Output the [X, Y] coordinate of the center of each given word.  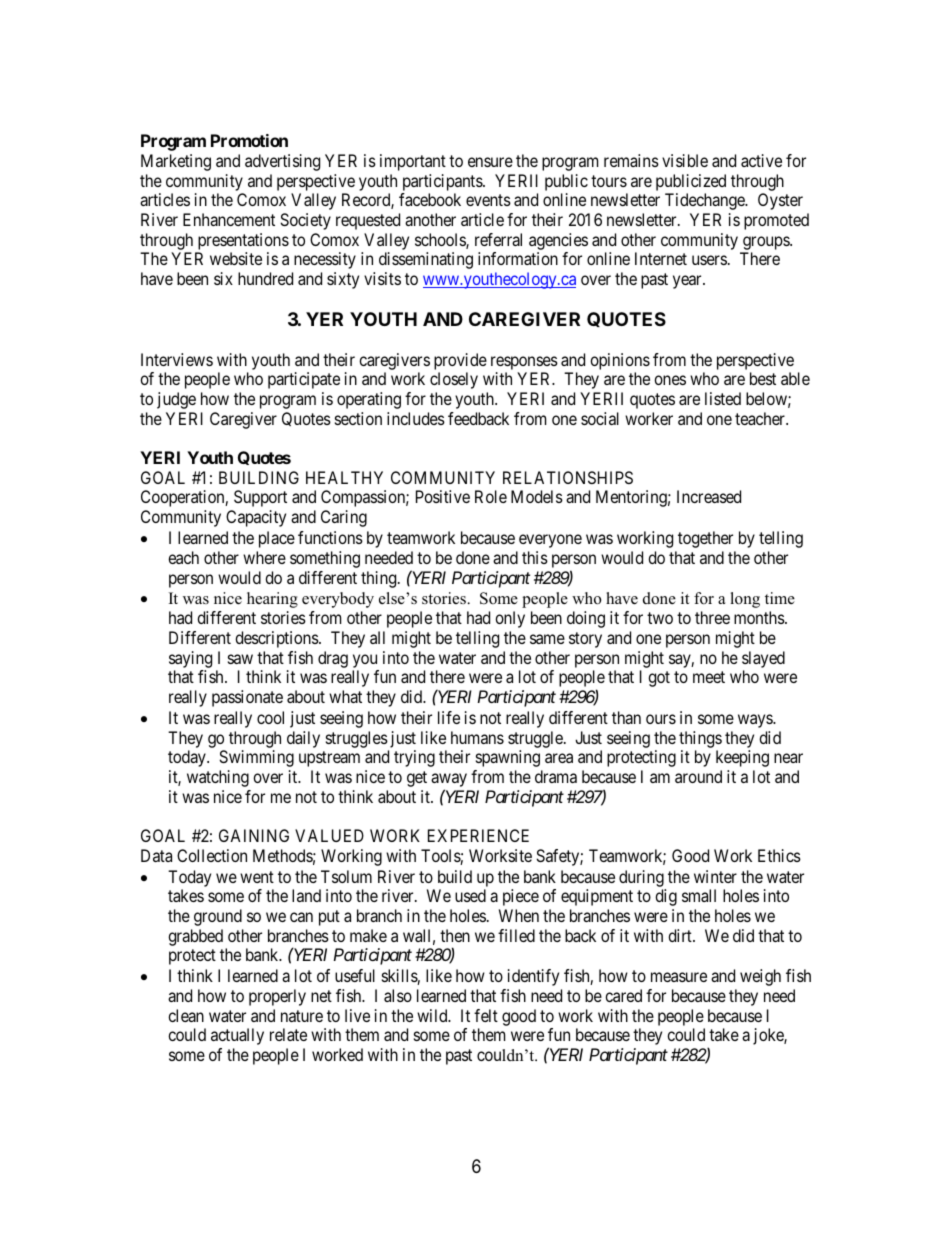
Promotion [249, 140]
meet [709, 677]
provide [460, 361]
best [763, 378]
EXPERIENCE [478, 835]
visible [685, 160]
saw [240, 659]
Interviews [177, 359]
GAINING [254, 835]
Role [491, 496]
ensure [490, 162]
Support [260, 498]
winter [715, 876]
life [449, 717]
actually [237, 1036]
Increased [709, 496]
